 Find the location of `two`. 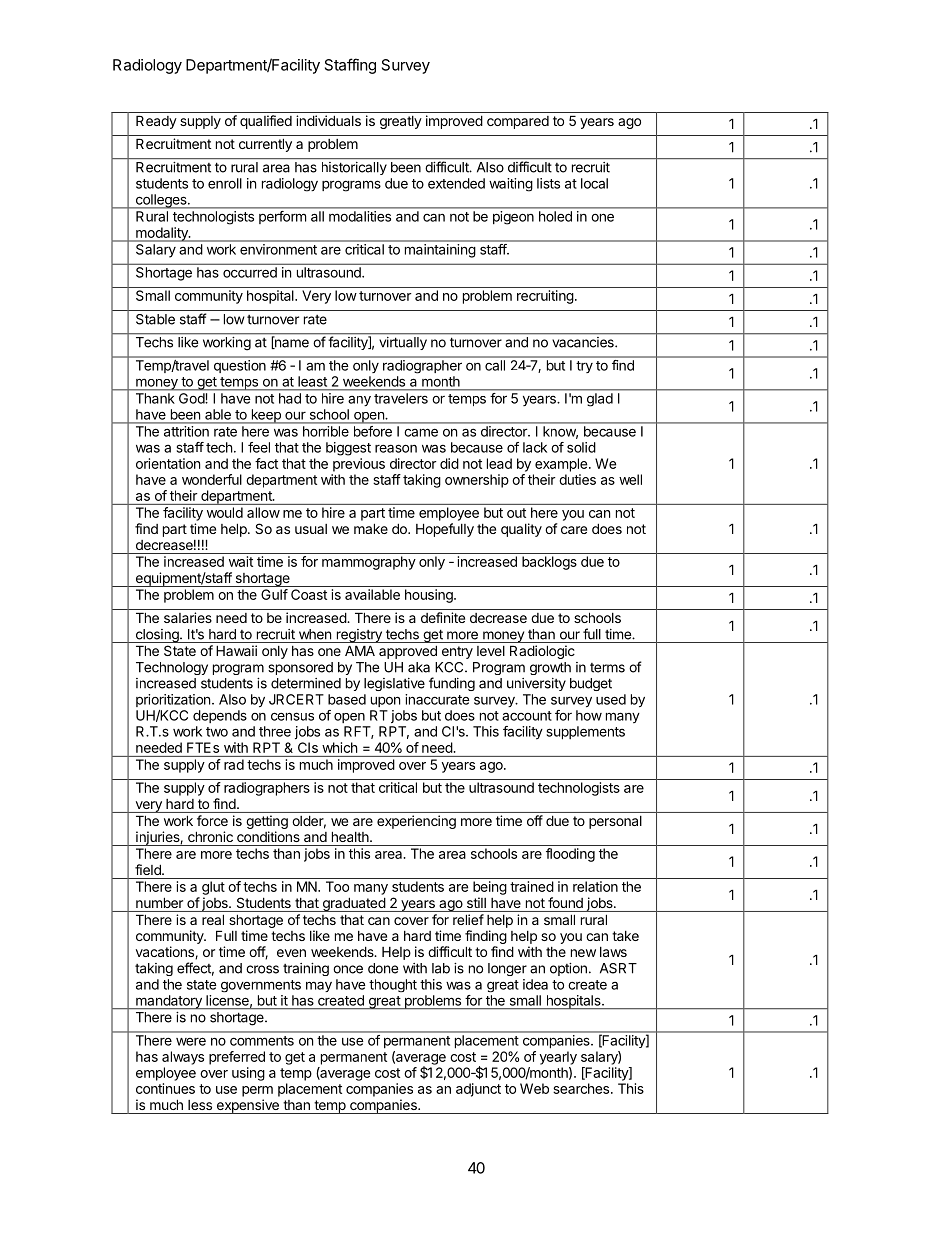

two is located at coordinates (217, 732).
